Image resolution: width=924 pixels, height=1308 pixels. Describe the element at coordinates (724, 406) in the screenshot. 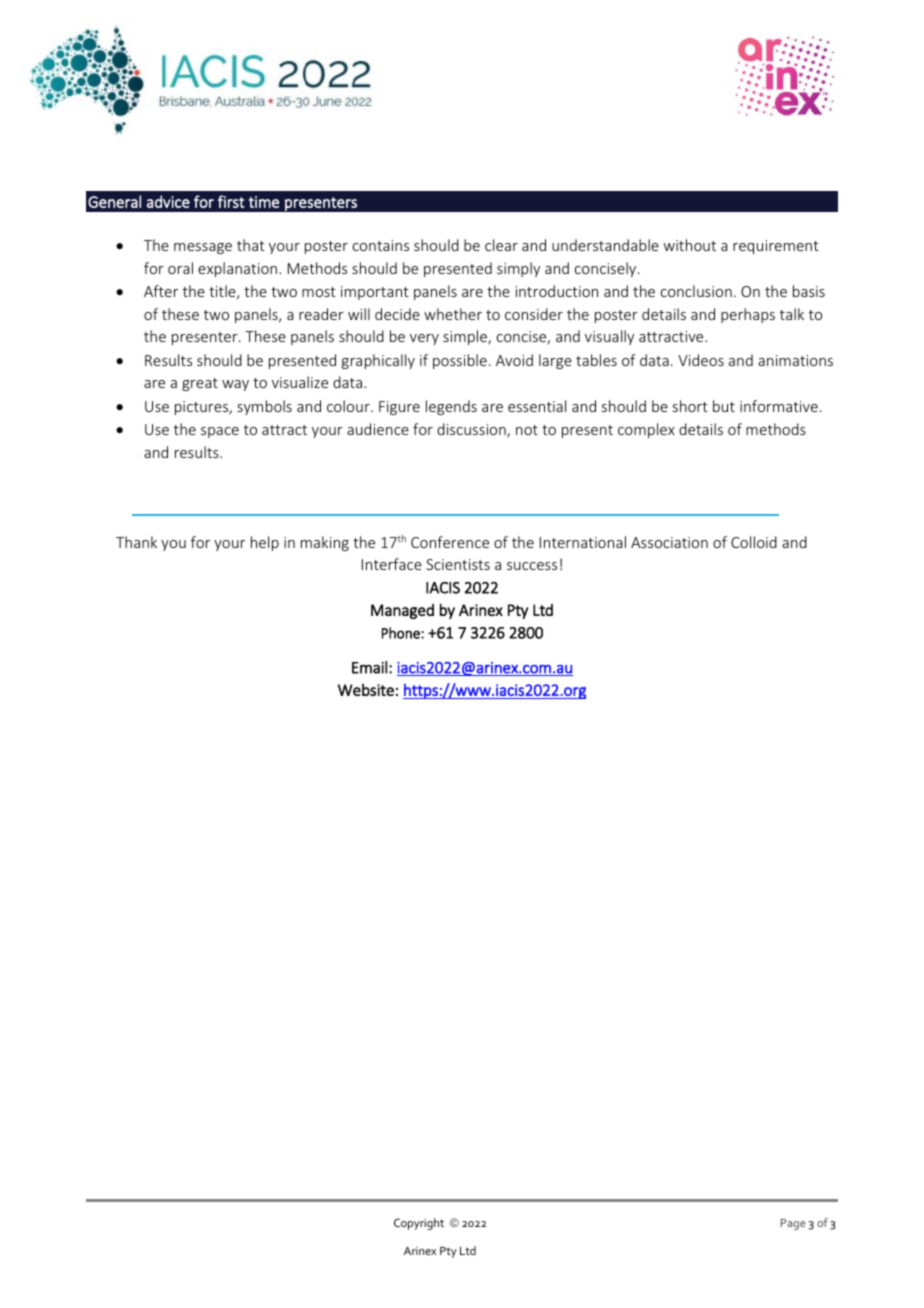

I see `but` at that location.
